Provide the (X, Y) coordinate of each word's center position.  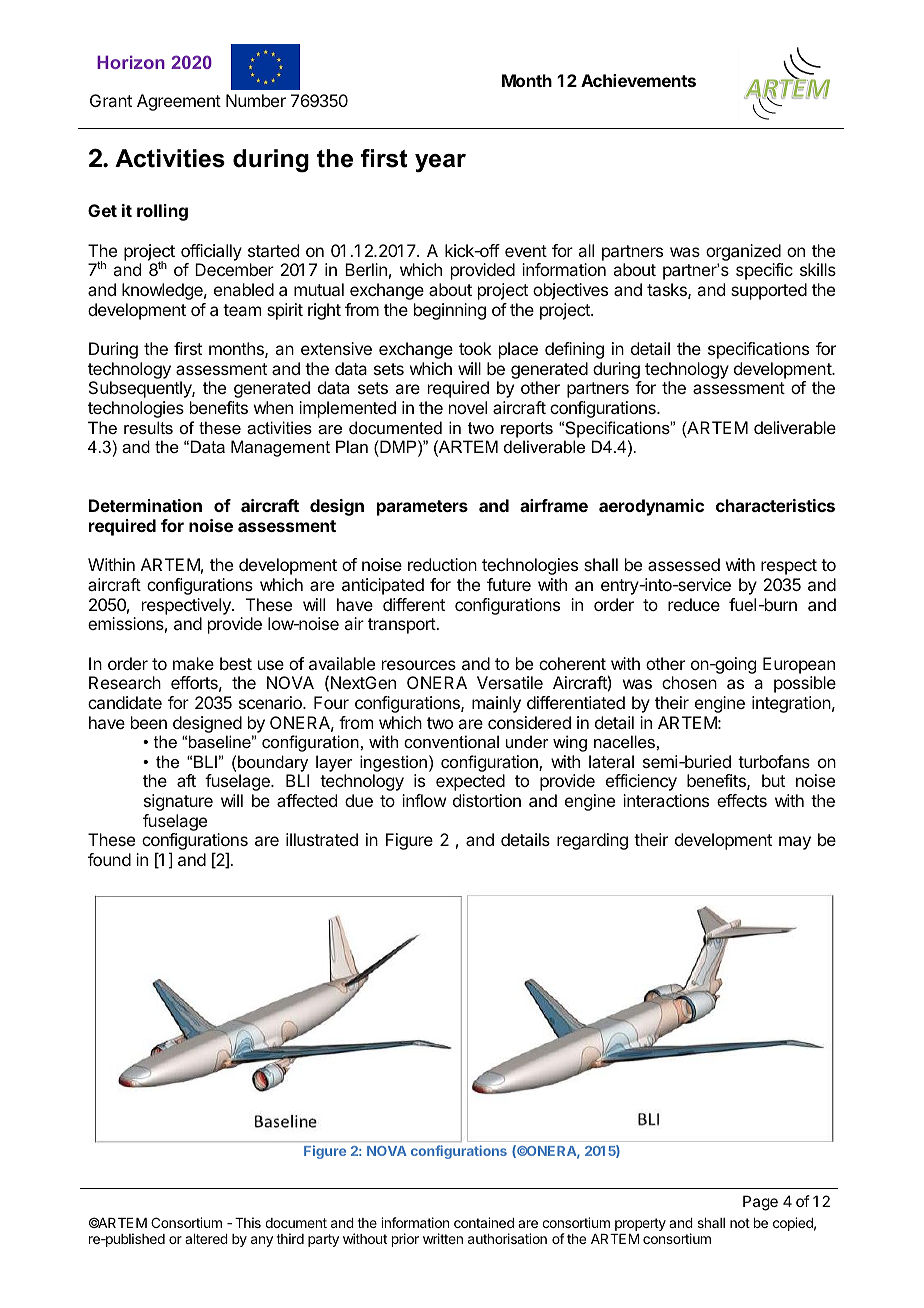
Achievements (638, 80)
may (795, 843)
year (440, 163)
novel (468, 407)
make (193, 663)
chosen (689, 682)
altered (206, 1239)
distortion (487, 800)
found (109, 859)
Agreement (179, 102)
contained (484, 1222)
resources (419, 665)
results (148, 427)
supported (769, 291)
